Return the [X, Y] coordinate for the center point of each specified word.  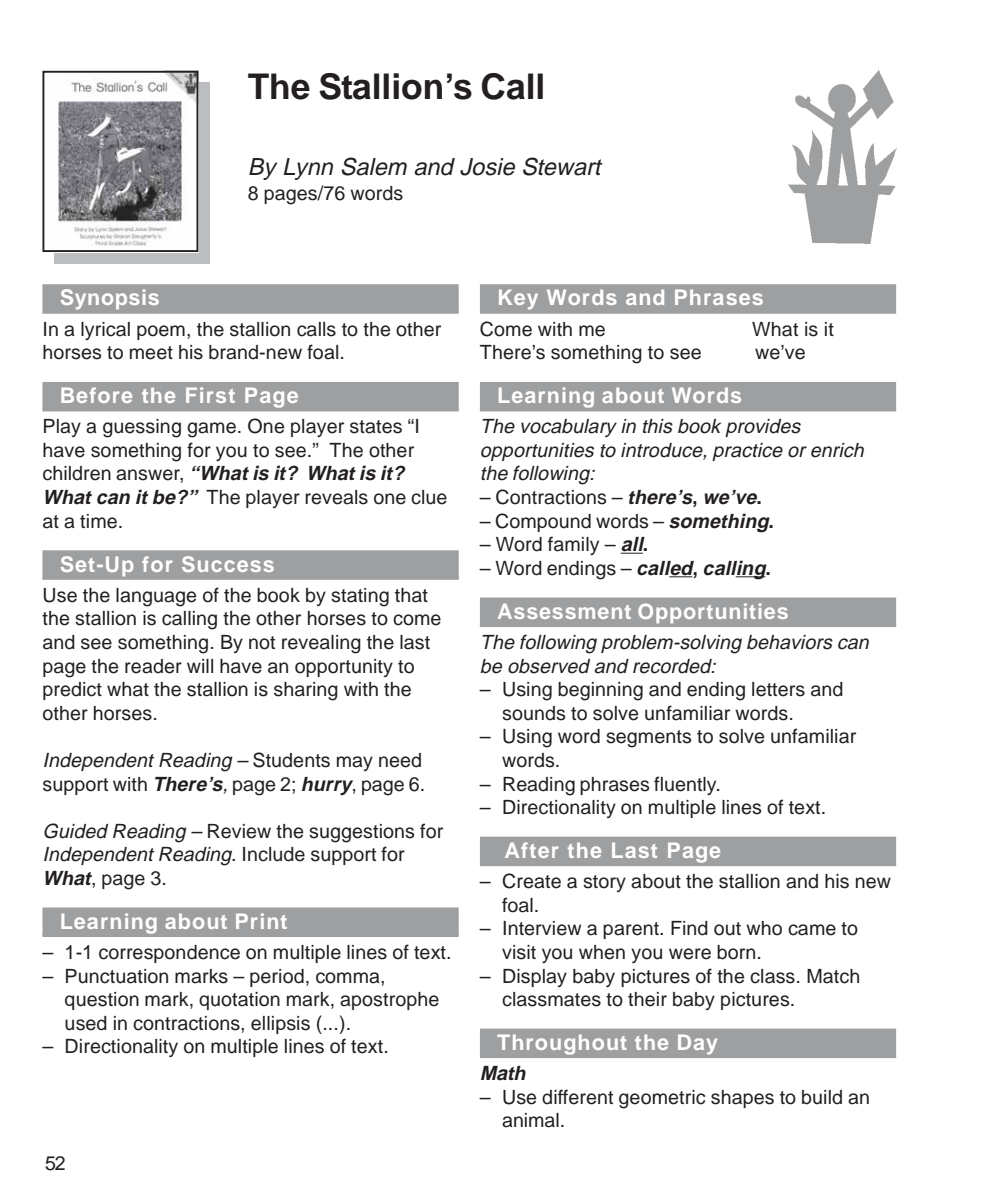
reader [153, 666]
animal [530, 1120]
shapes [742, 1099]
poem [161, 332]
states [376, 427]
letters [778, 689]
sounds [533, 713]
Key [518, 299]
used [86, 1023]
